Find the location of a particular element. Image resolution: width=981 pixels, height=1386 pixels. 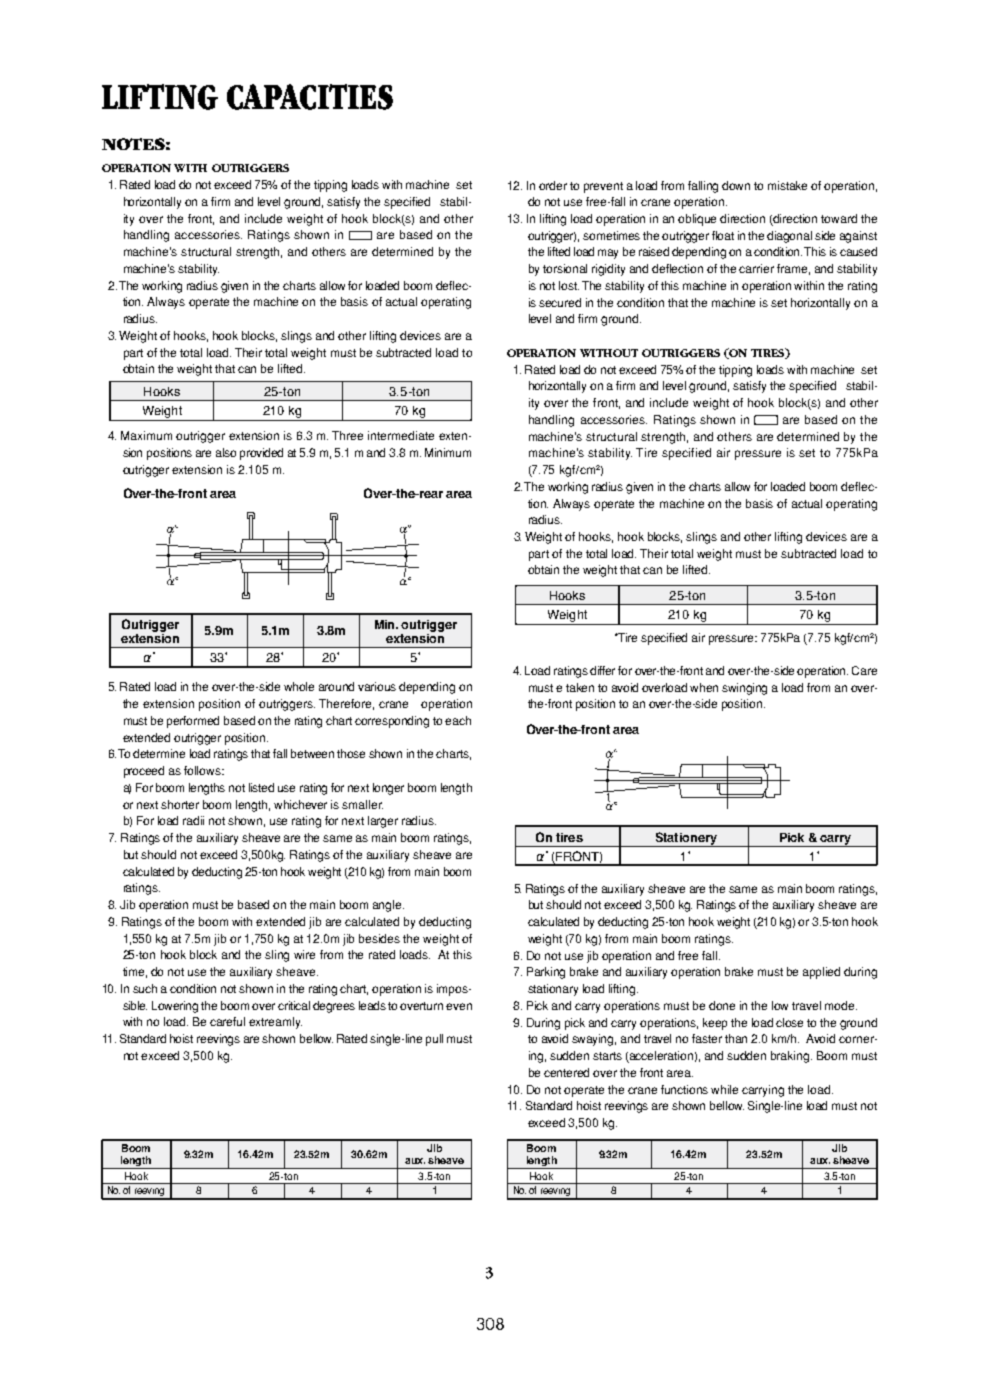

mistake is located at coordinates (787, 185).
